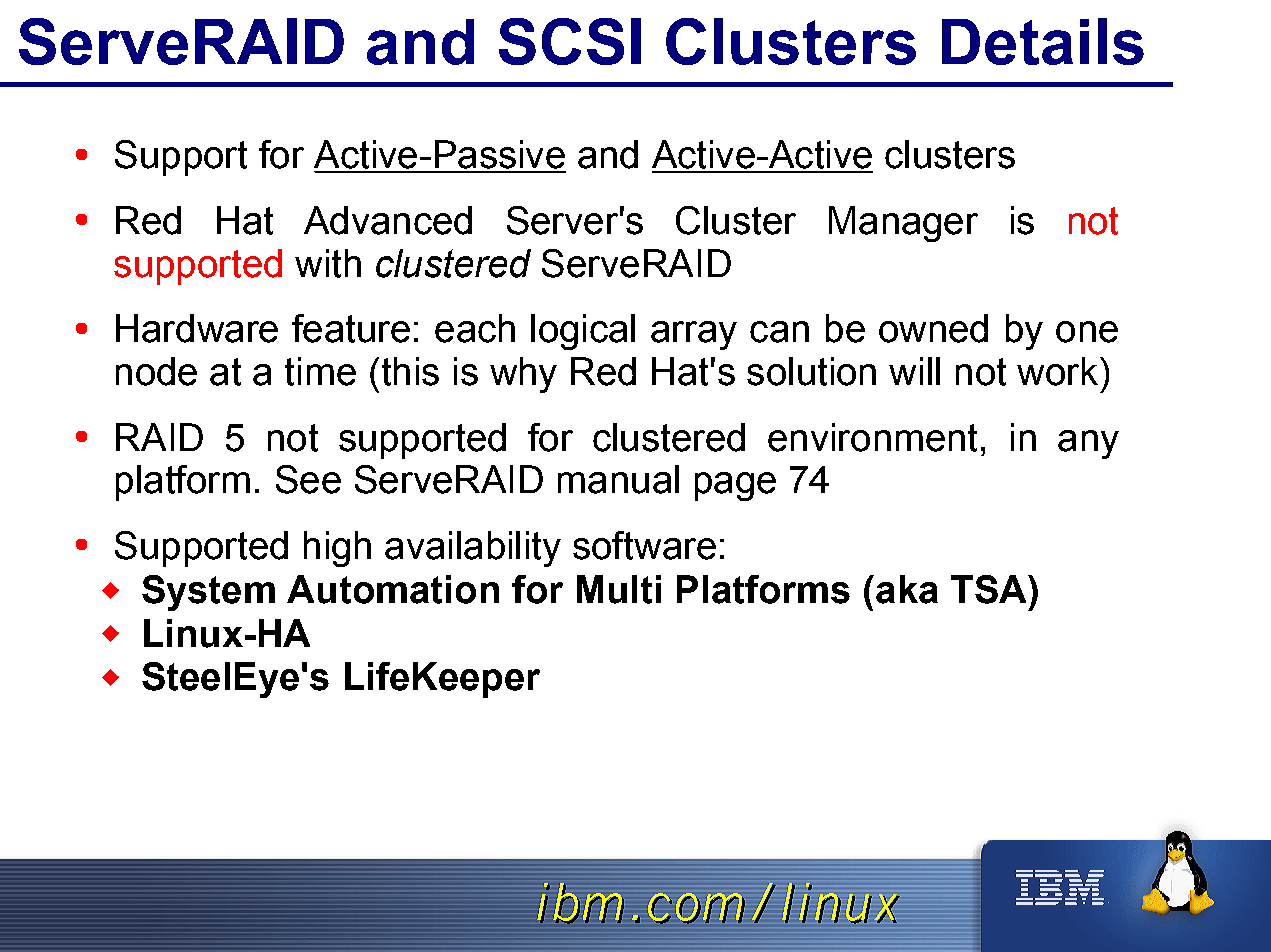 This document has height=952, width=1271. I want to click on TSA, so click(990, 589).
